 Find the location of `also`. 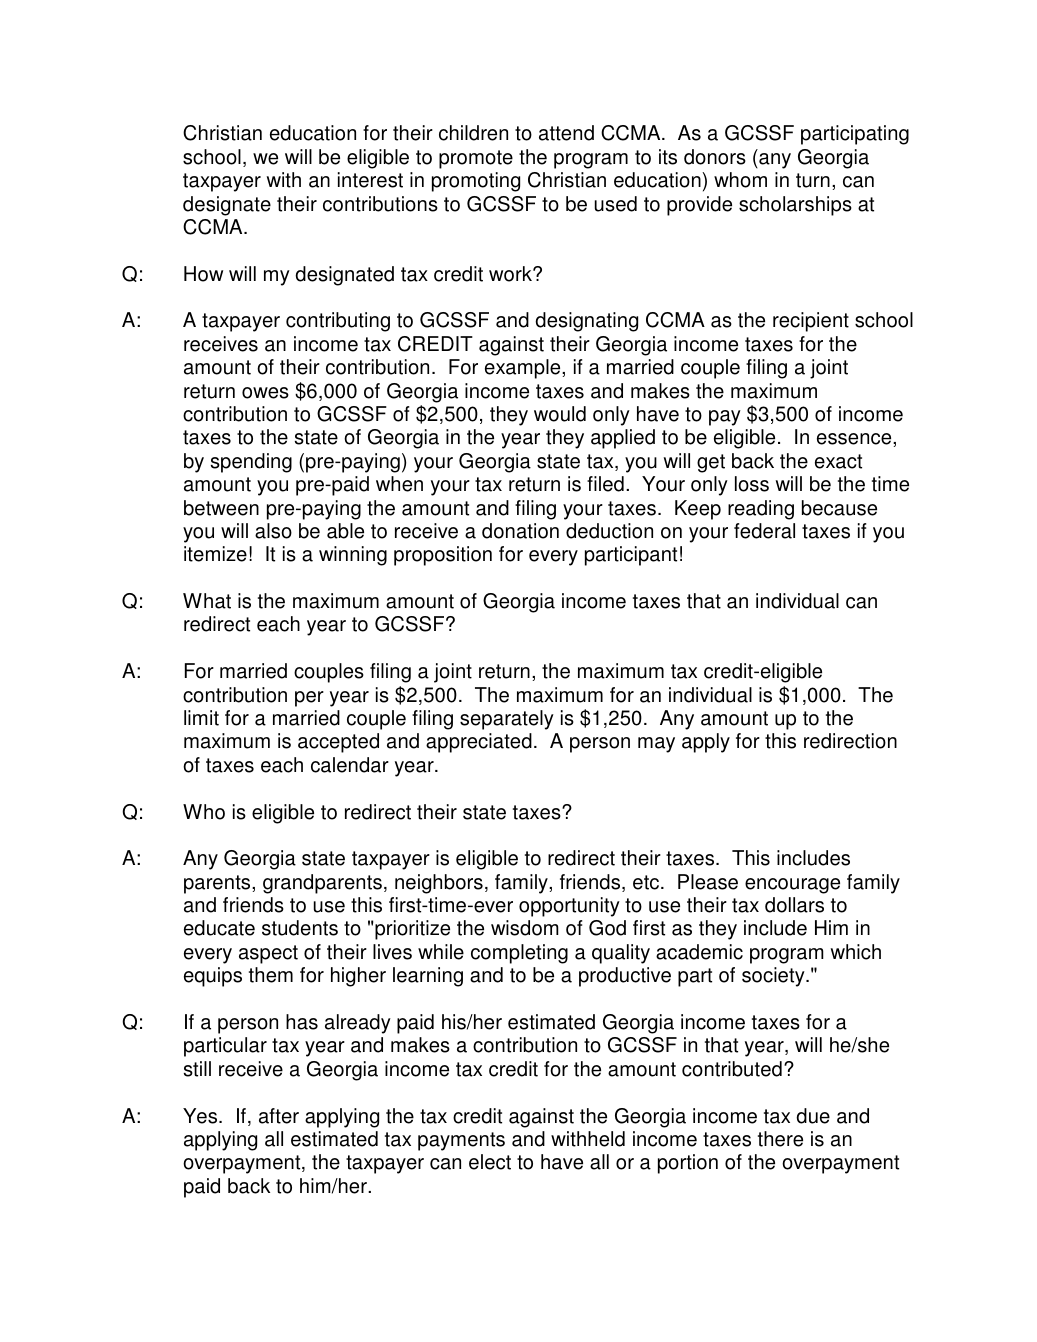

also is located at coordinates (273, 531).
